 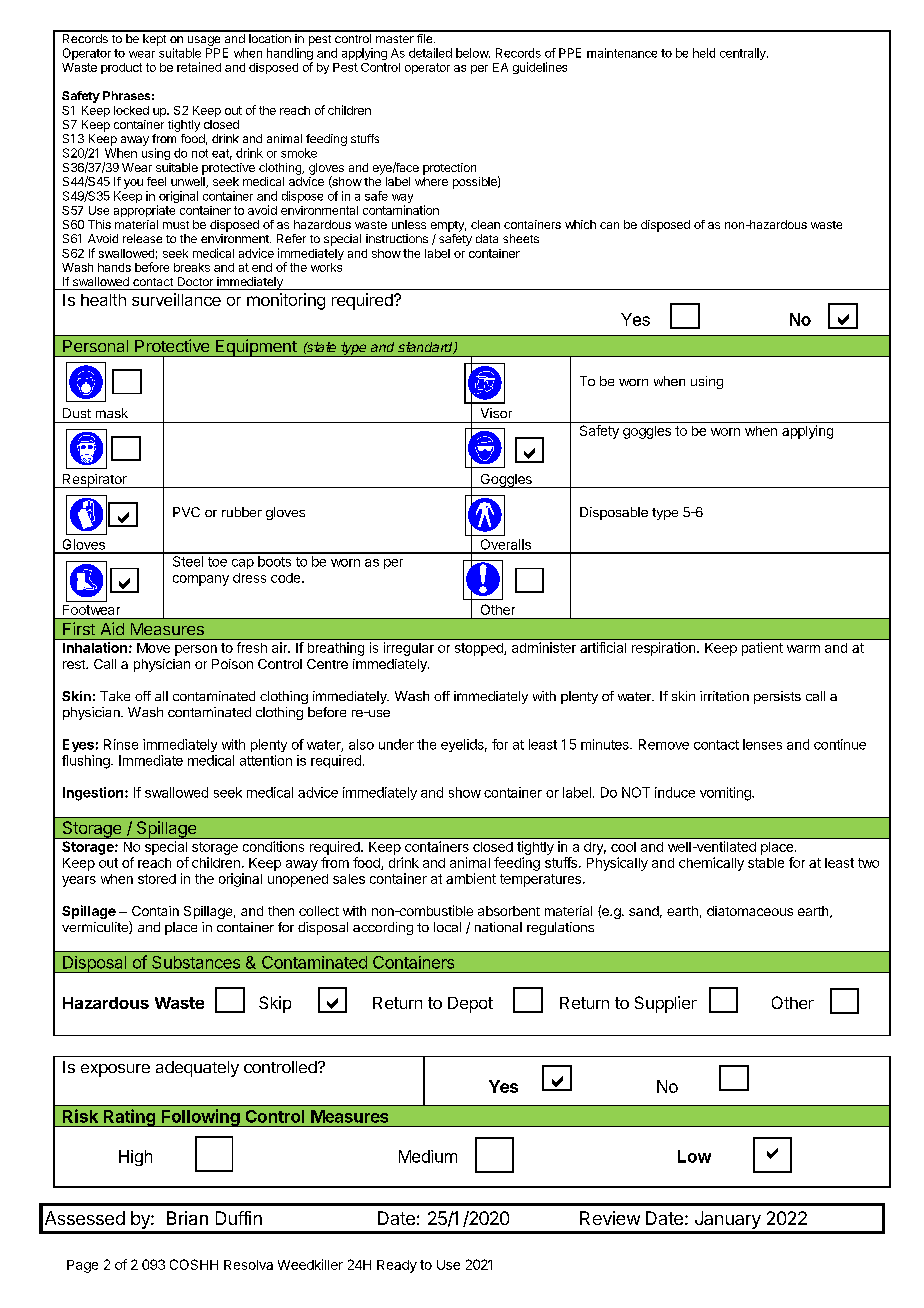 What do you see at coordinates (666, 1004) in the document?
I see `Supplier` at bounding box center [666, 1004].
